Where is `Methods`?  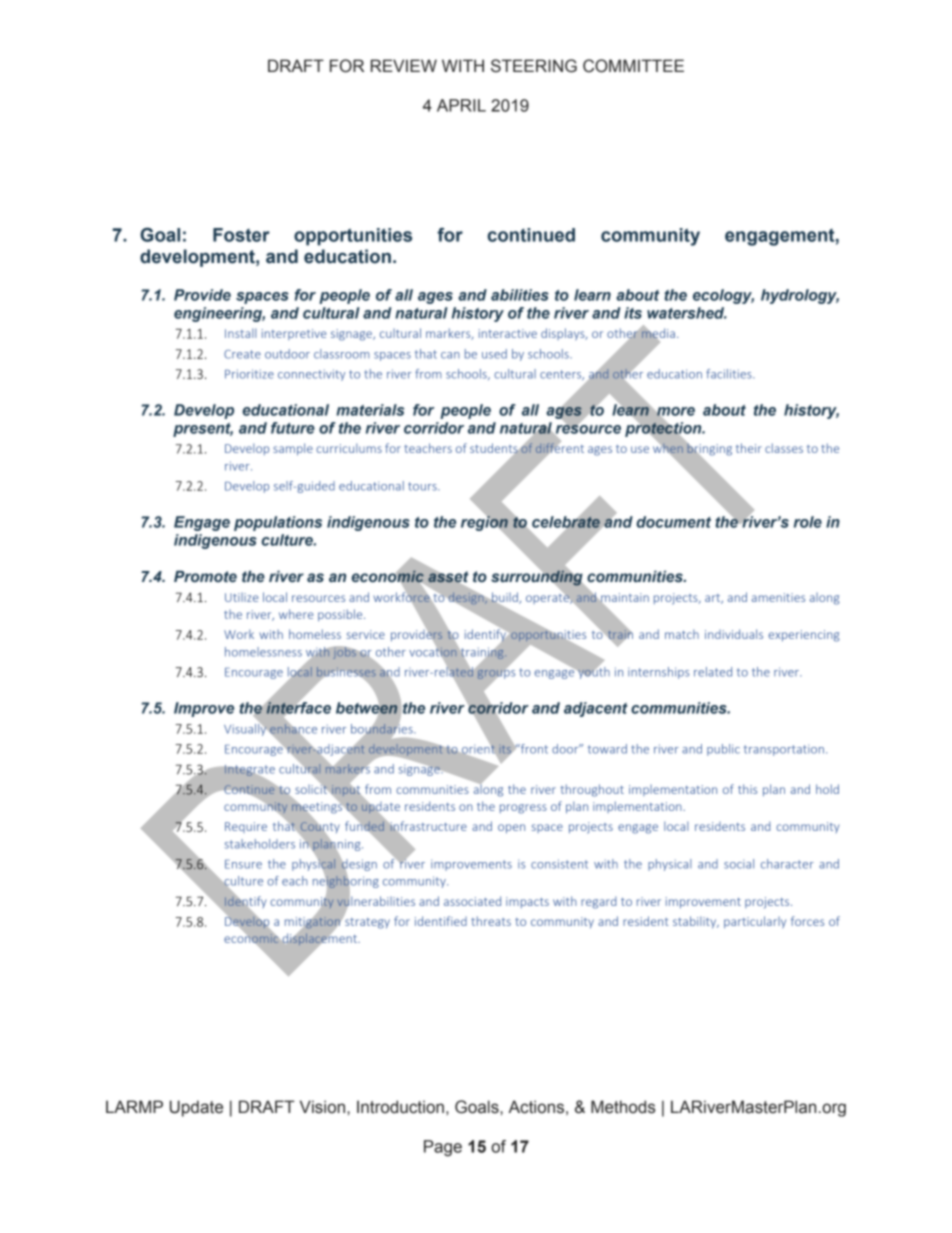 Methods is located at coordinates (623, 1107).
